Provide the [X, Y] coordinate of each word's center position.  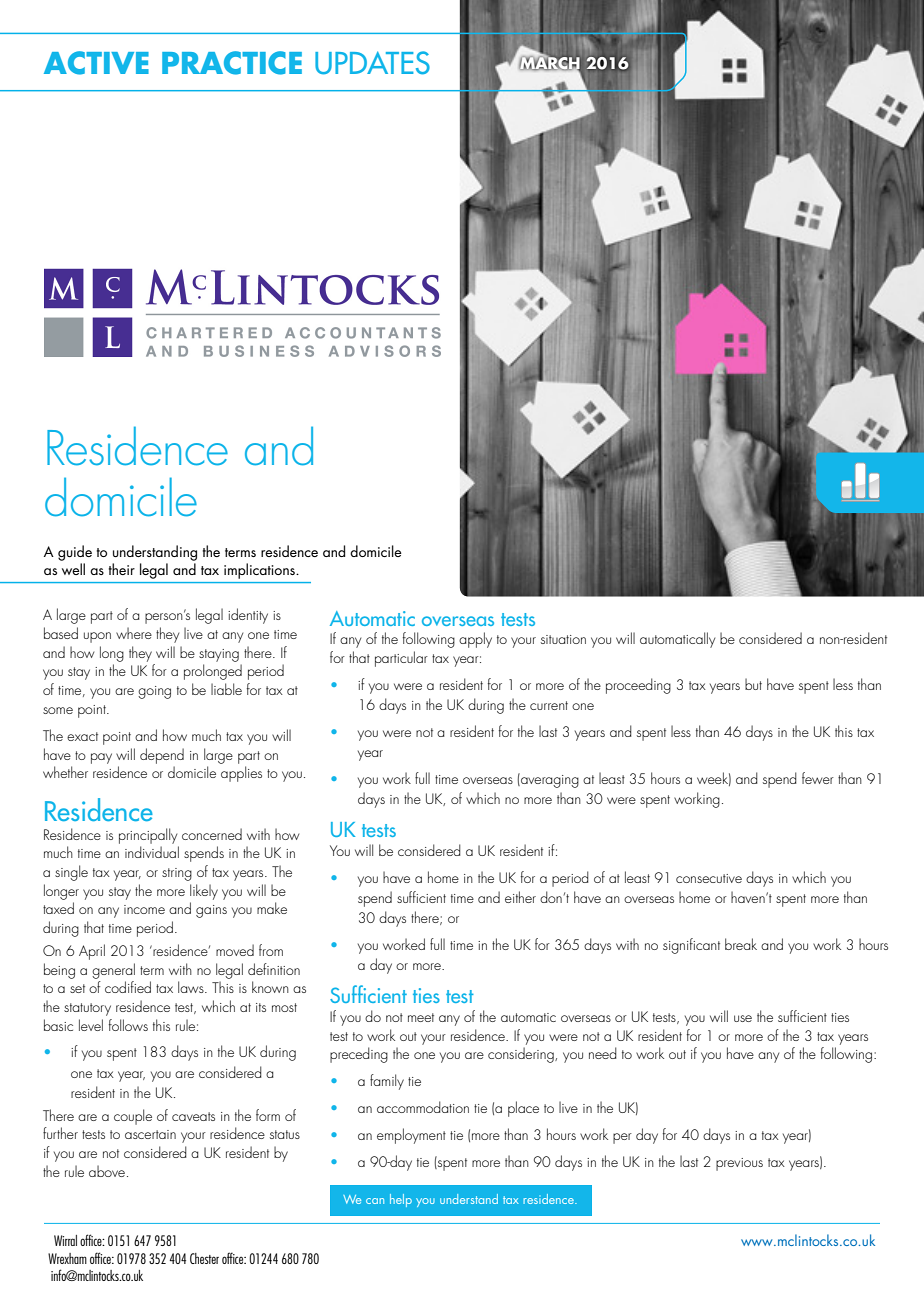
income [144, 909]
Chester [204, 1258]
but [753, 684]
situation [563, 639]
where [134, 633]
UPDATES [372, 63]
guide [75, 553]
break [741, 944]
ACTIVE [96, 63]
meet [421, 1017]
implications [260, 571]
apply [475, 640]
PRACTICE [232, 63]
